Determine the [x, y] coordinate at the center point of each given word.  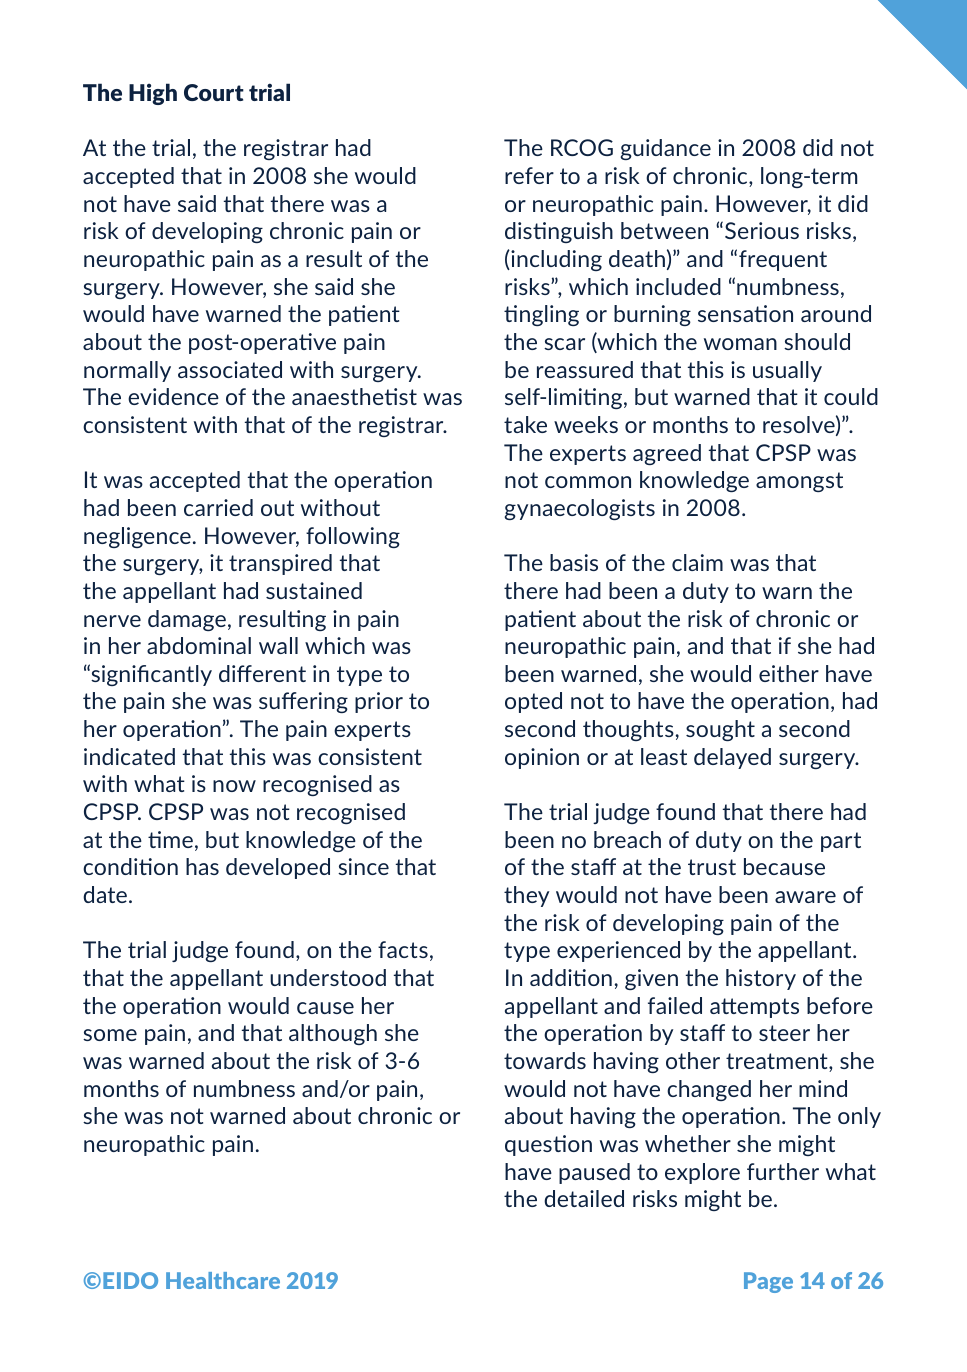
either [789, 673]
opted [533, 702]
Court [214, 92]
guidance [666, 149]
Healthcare [223, 1280]
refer [529, 175]
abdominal [199, 645]
